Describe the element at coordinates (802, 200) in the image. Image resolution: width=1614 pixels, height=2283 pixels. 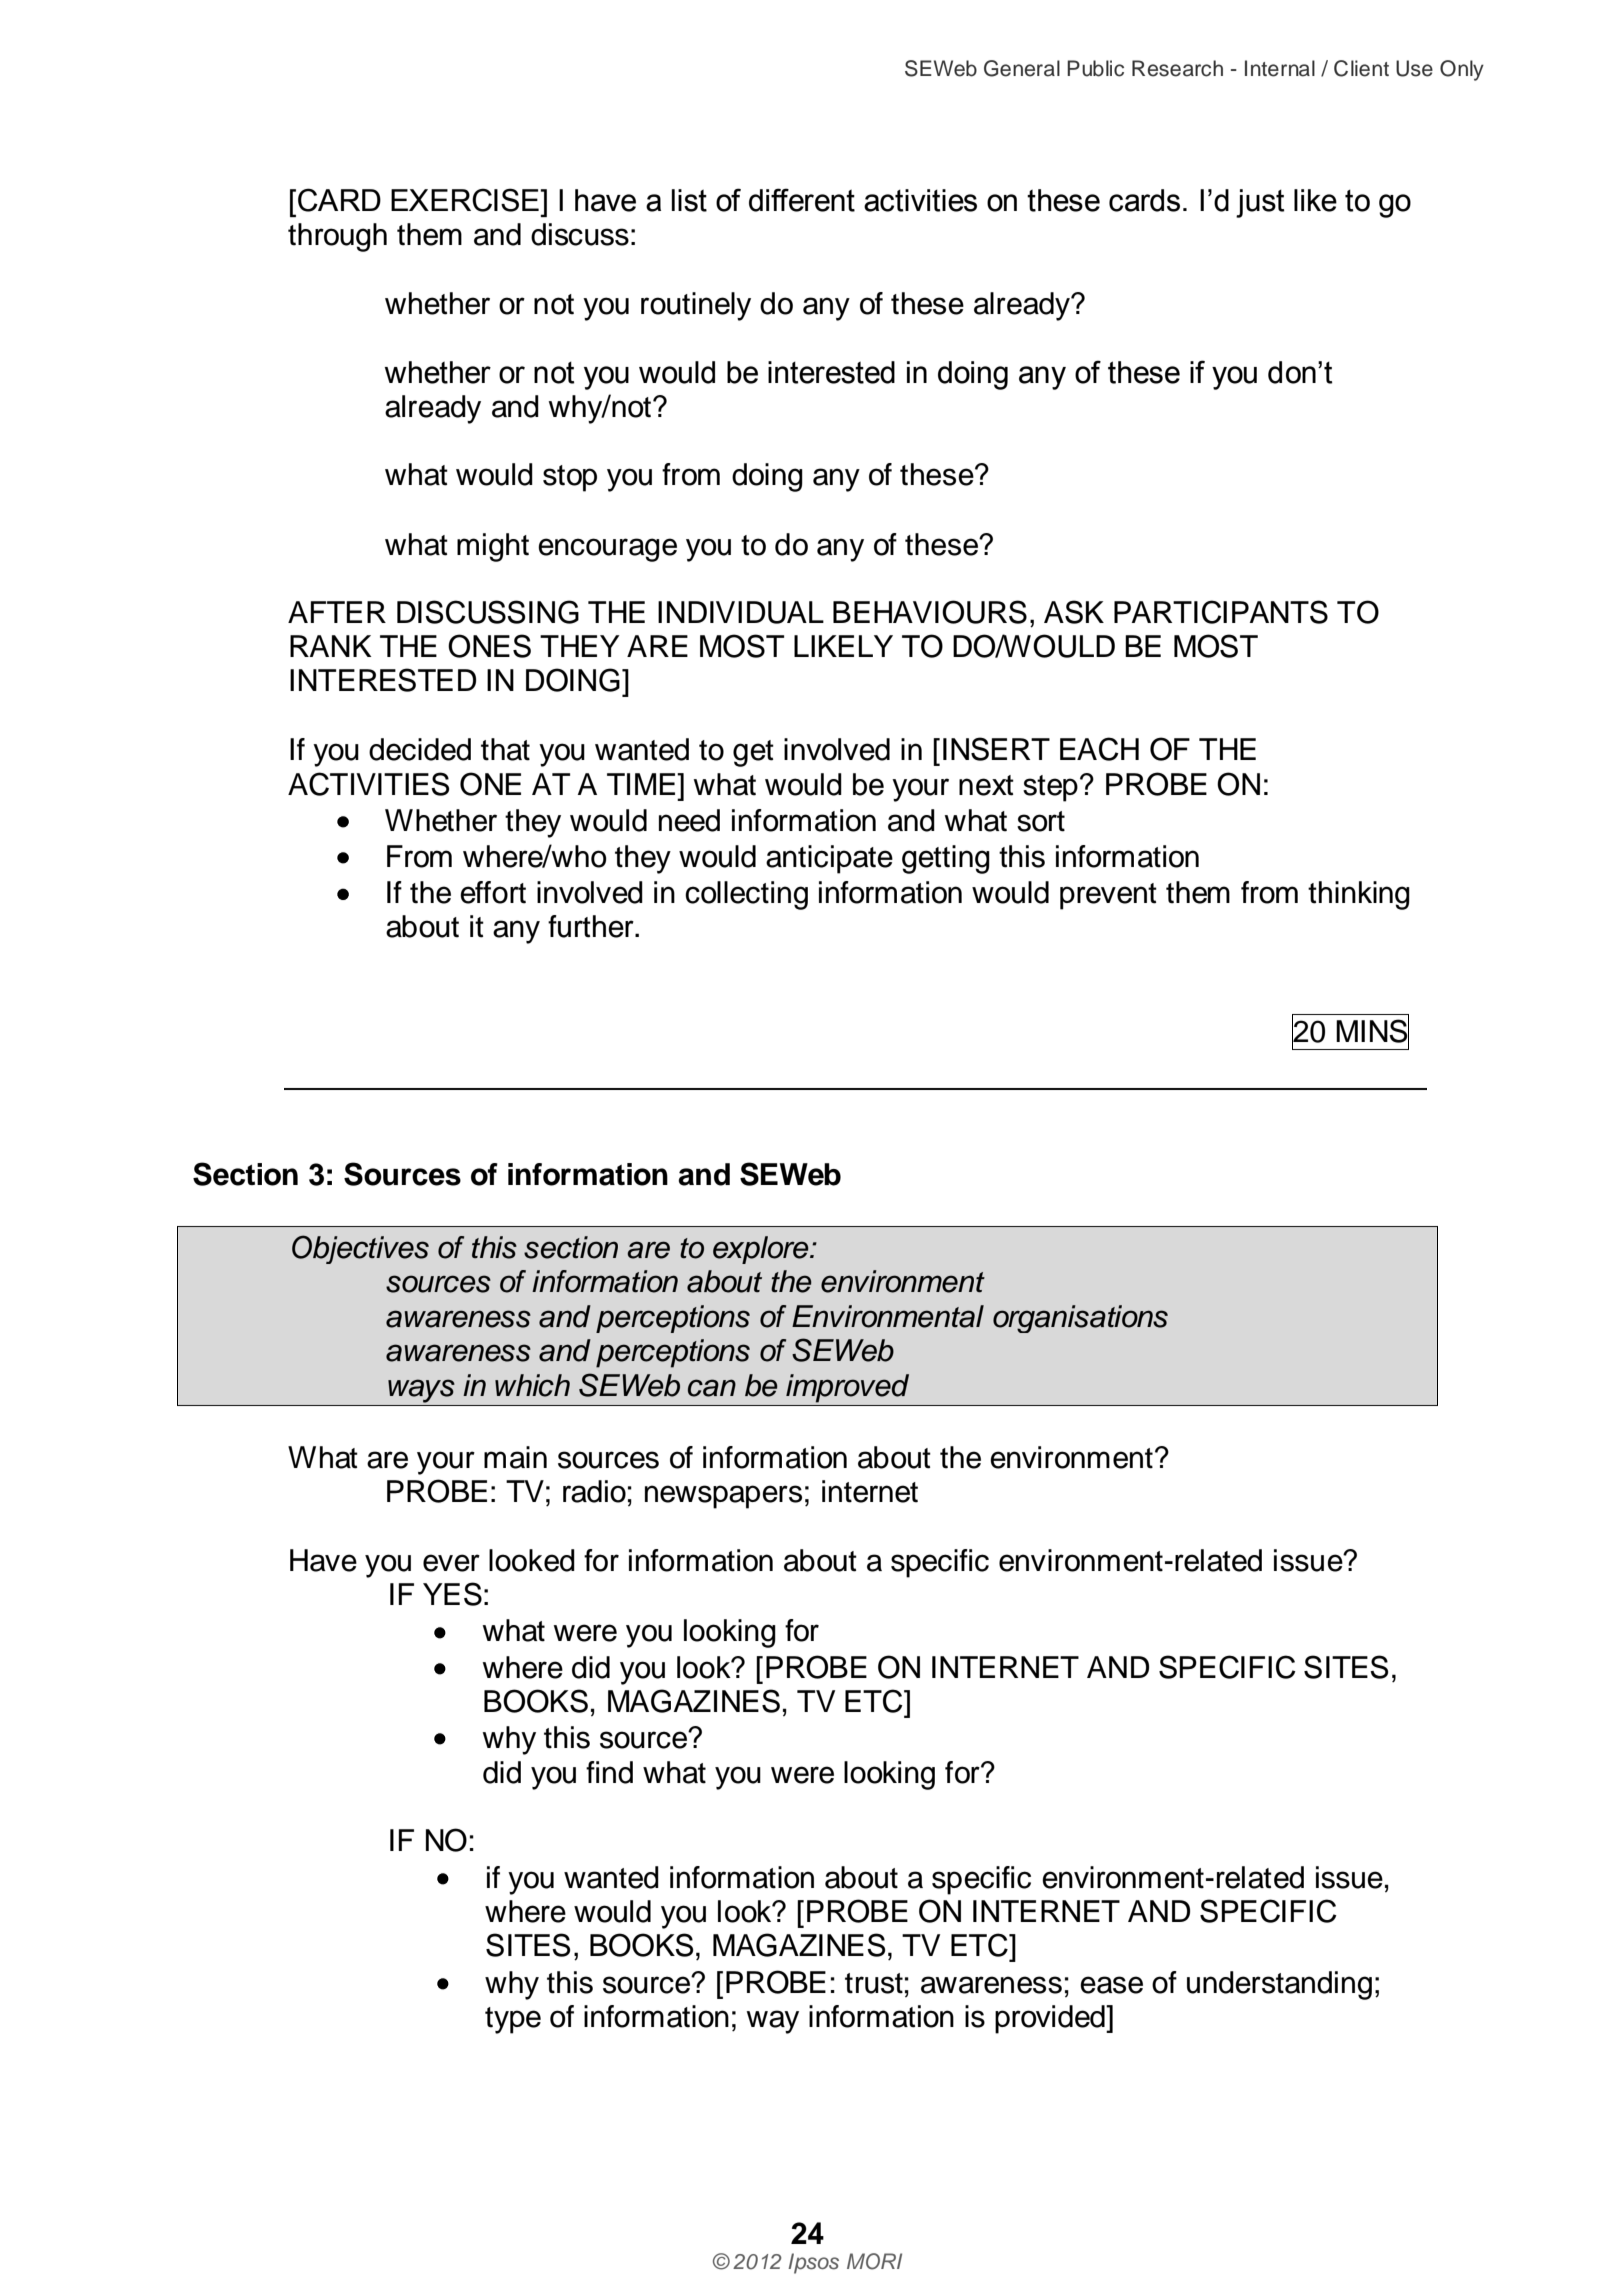
I see `different` at that location.
